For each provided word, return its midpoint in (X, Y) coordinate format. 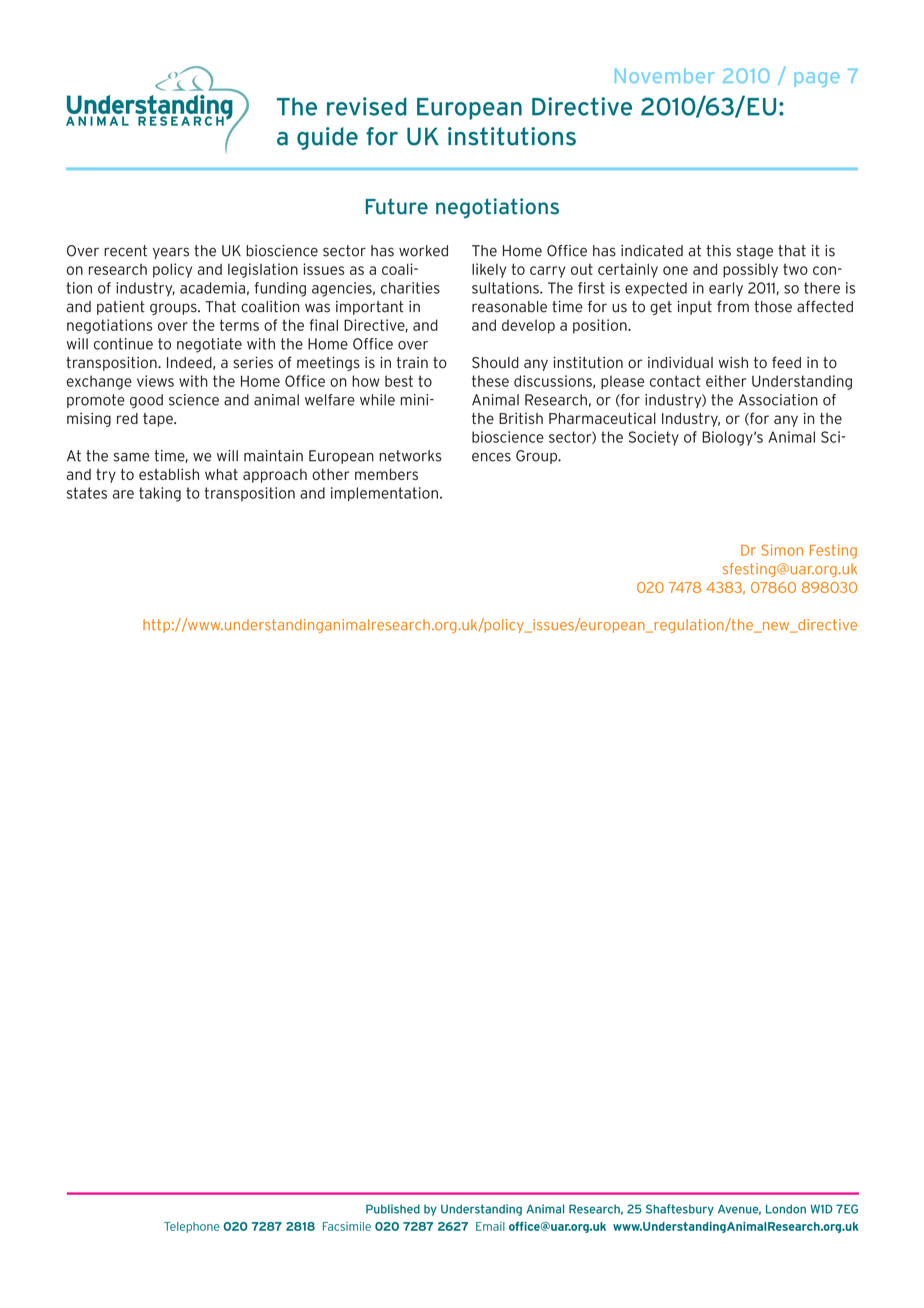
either (726, 381)
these (490, 381)
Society (654, 438)
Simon (782, 550)
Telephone (192, 1227)
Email (490, 1226)
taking (160, 494)
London (786, 1209)
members (386, 474)
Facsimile (347, 1226)
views (155, 381)
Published (393, 1209)
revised (367, 106)
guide (327, 138)
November (664, 75)
